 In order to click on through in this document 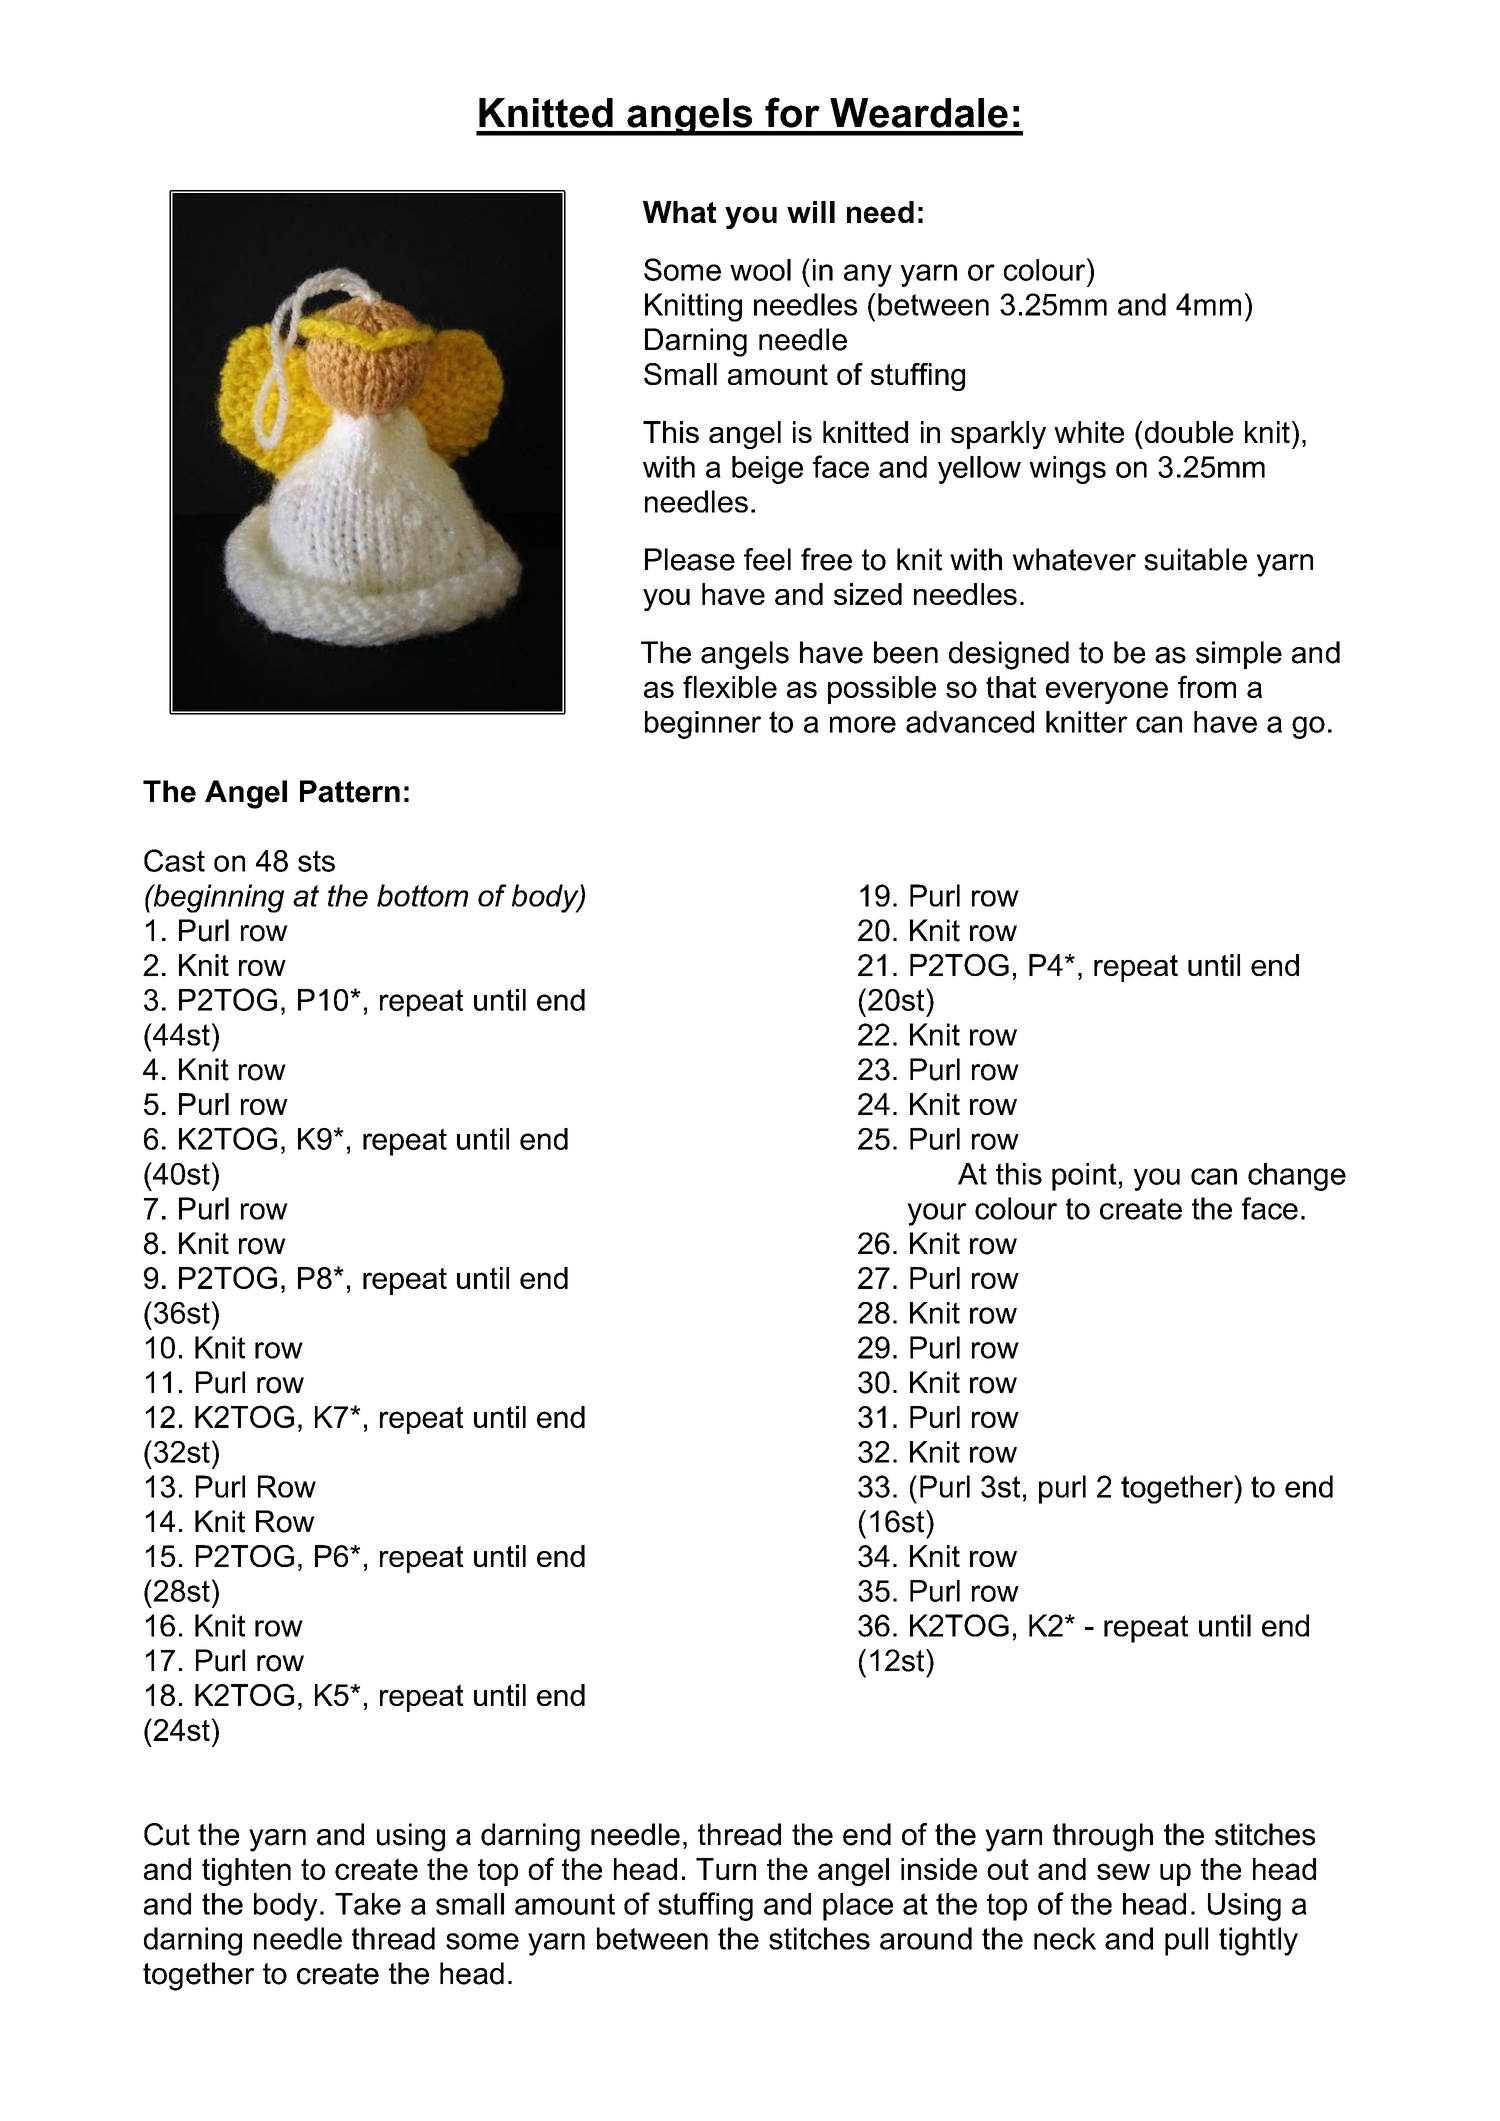, I will do `click(1103, 1837)`.
